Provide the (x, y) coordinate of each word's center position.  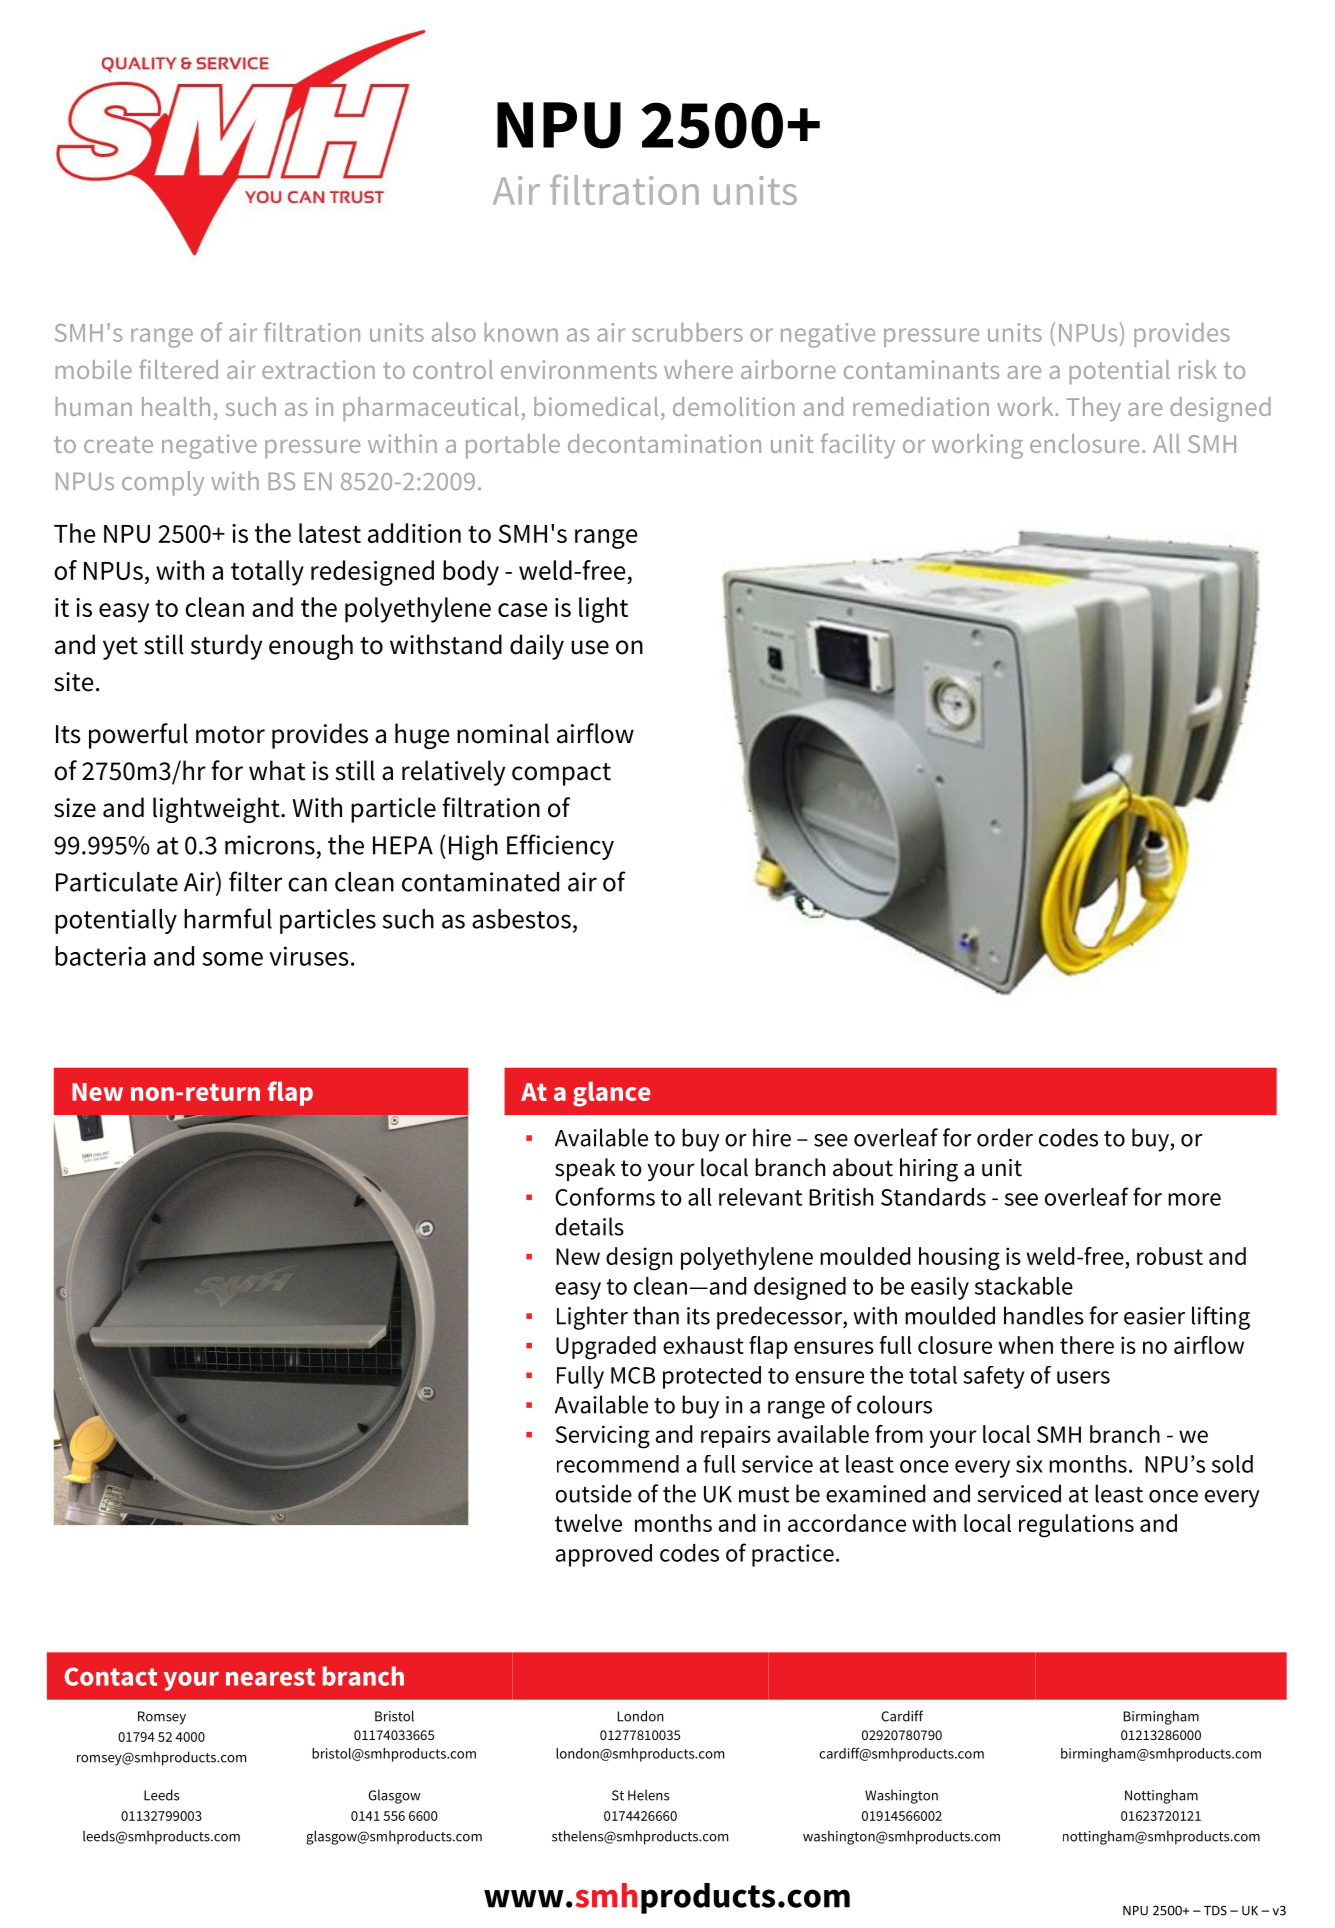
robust (1170, 1256)
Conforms (605, 1196)
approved (604, 1555)
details (589, 1226)
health (176, 406)
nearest (270, 1677)
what (277, 770)
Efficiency (560, 847)
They (1094, 409)
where (698, 369)
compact (561, 774)
